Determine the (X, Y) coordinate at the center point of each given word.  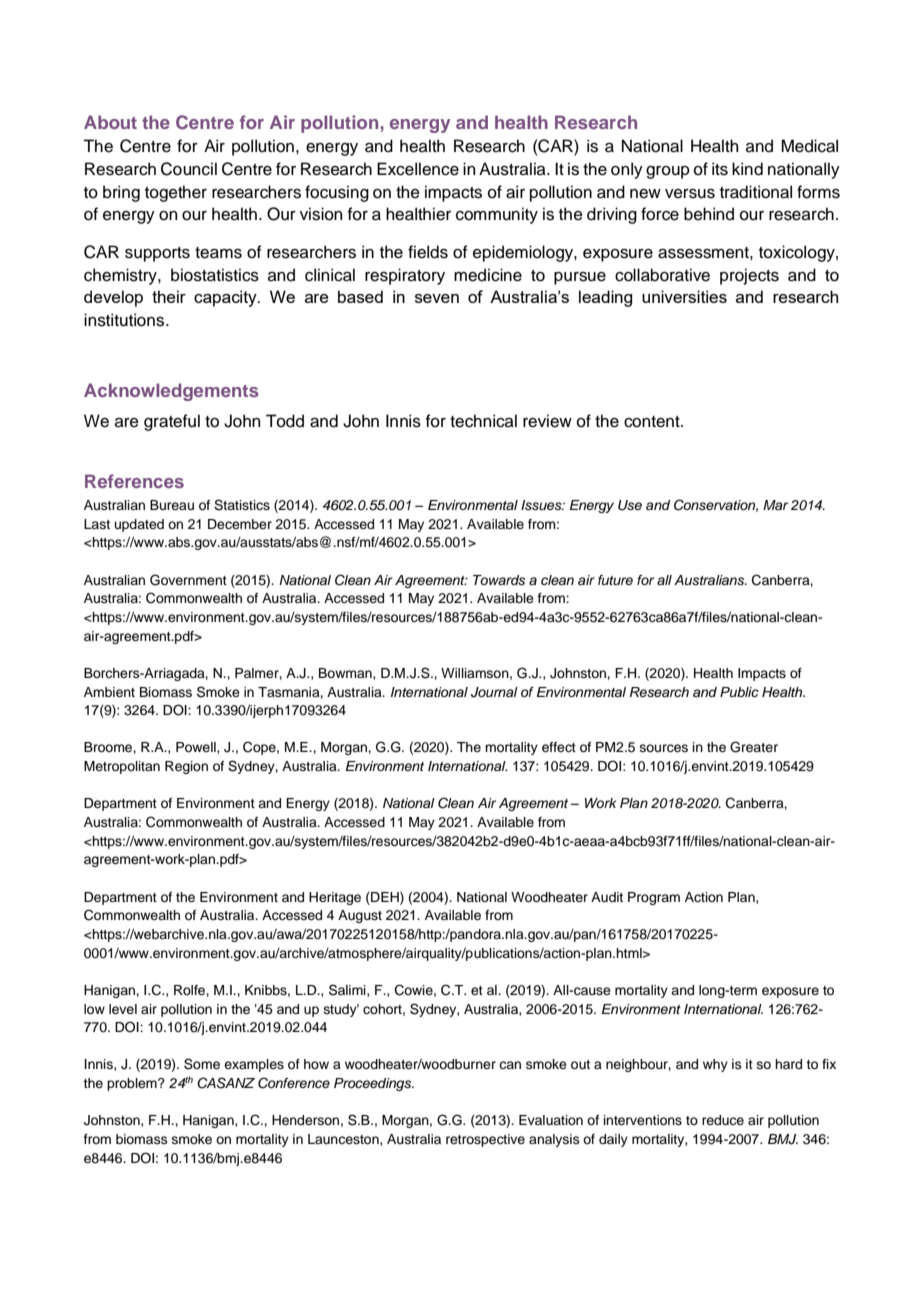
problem (133, 1084)
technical (483, 421)
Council (189, 169)
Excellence (418, 169)
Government (188, 580)
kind (747, 169)
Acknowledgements (171, 392)
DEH (385, 898)
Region (186, 767)
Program (654, 898)
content (653, 422)
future (615, 580)
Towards (499, 580)
